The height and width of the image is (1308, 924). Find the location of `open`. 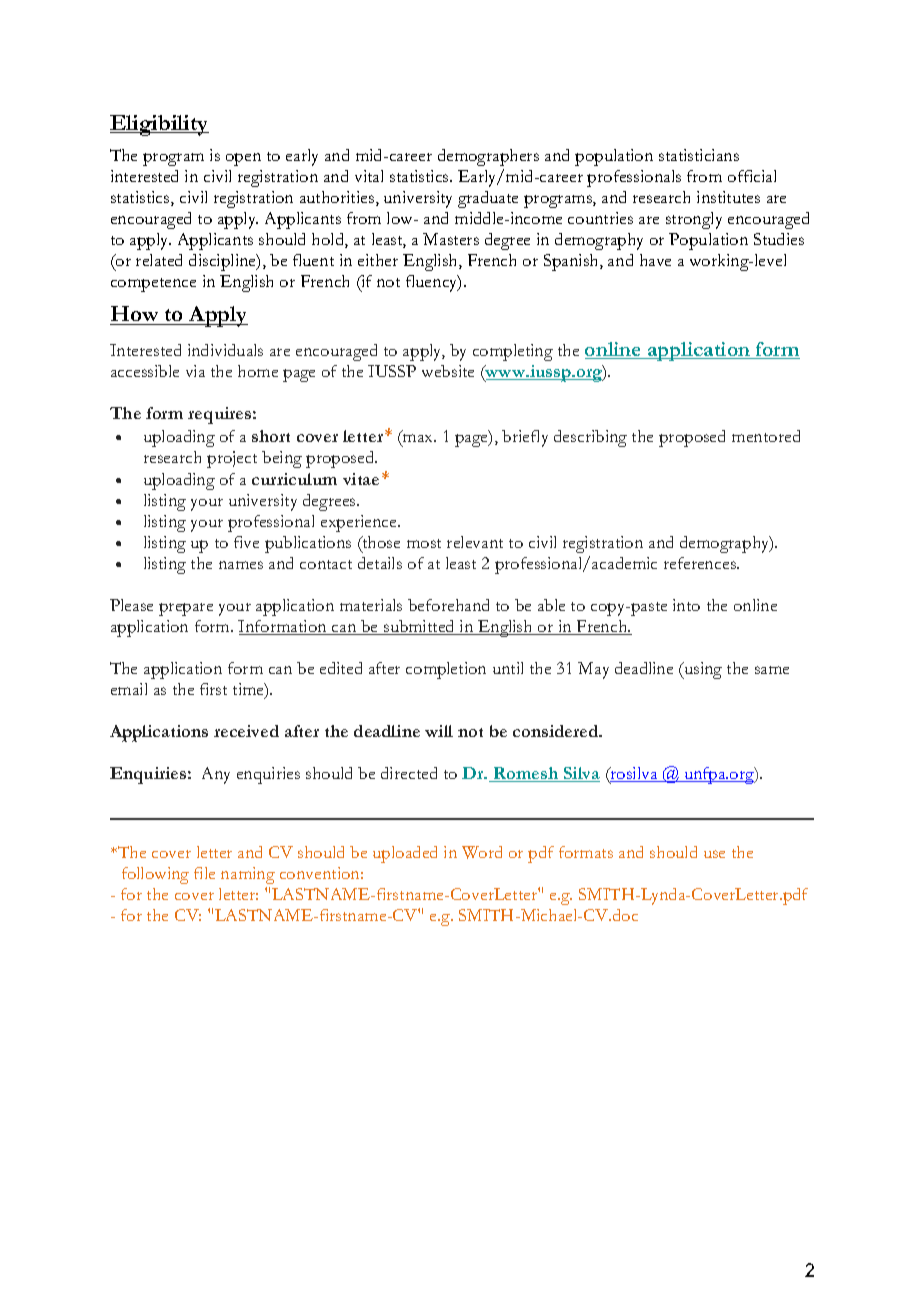

open is located at coordinates (243, 159).
